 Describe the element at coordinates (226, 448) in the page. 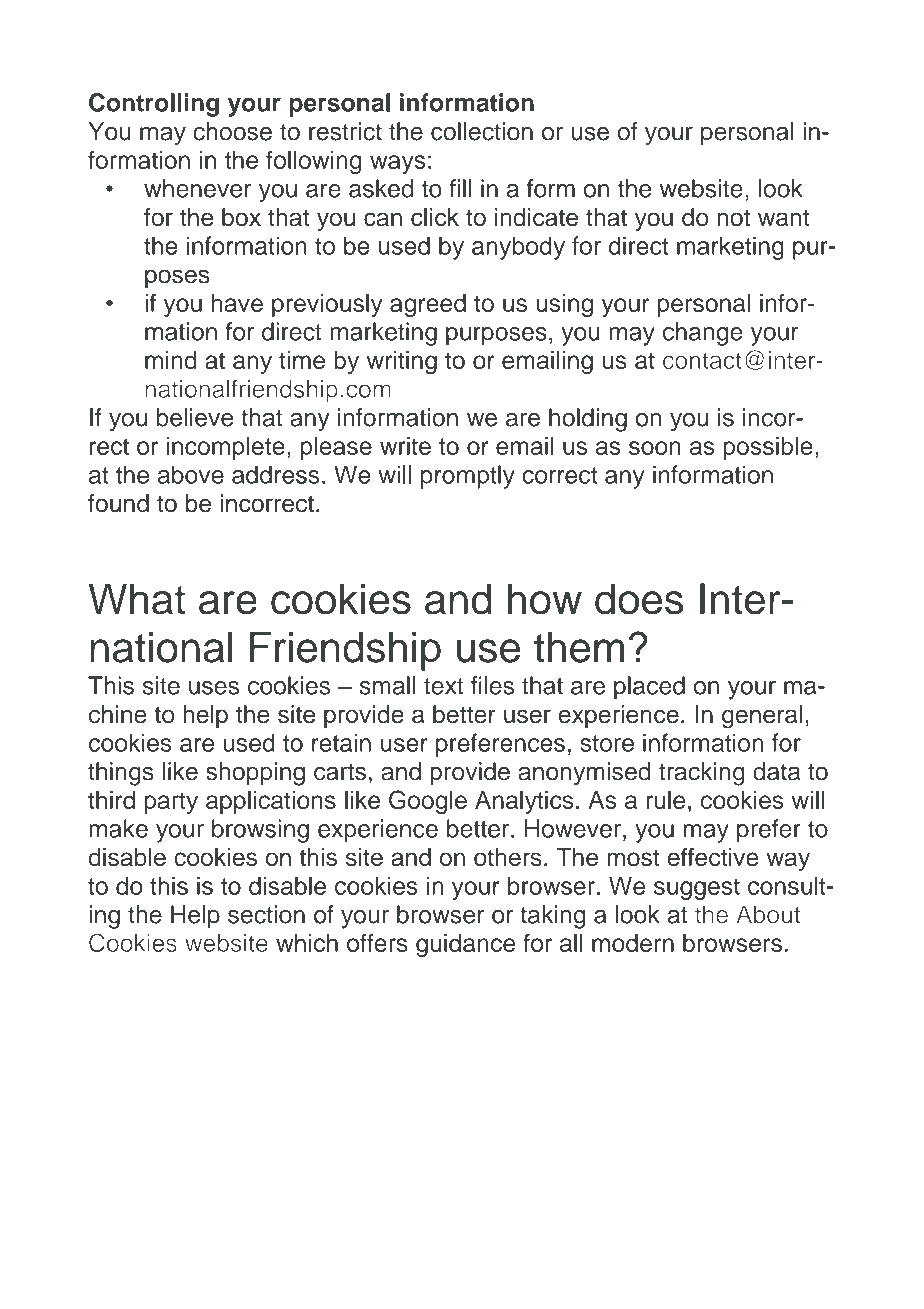

I see `incomplete` at that location.
